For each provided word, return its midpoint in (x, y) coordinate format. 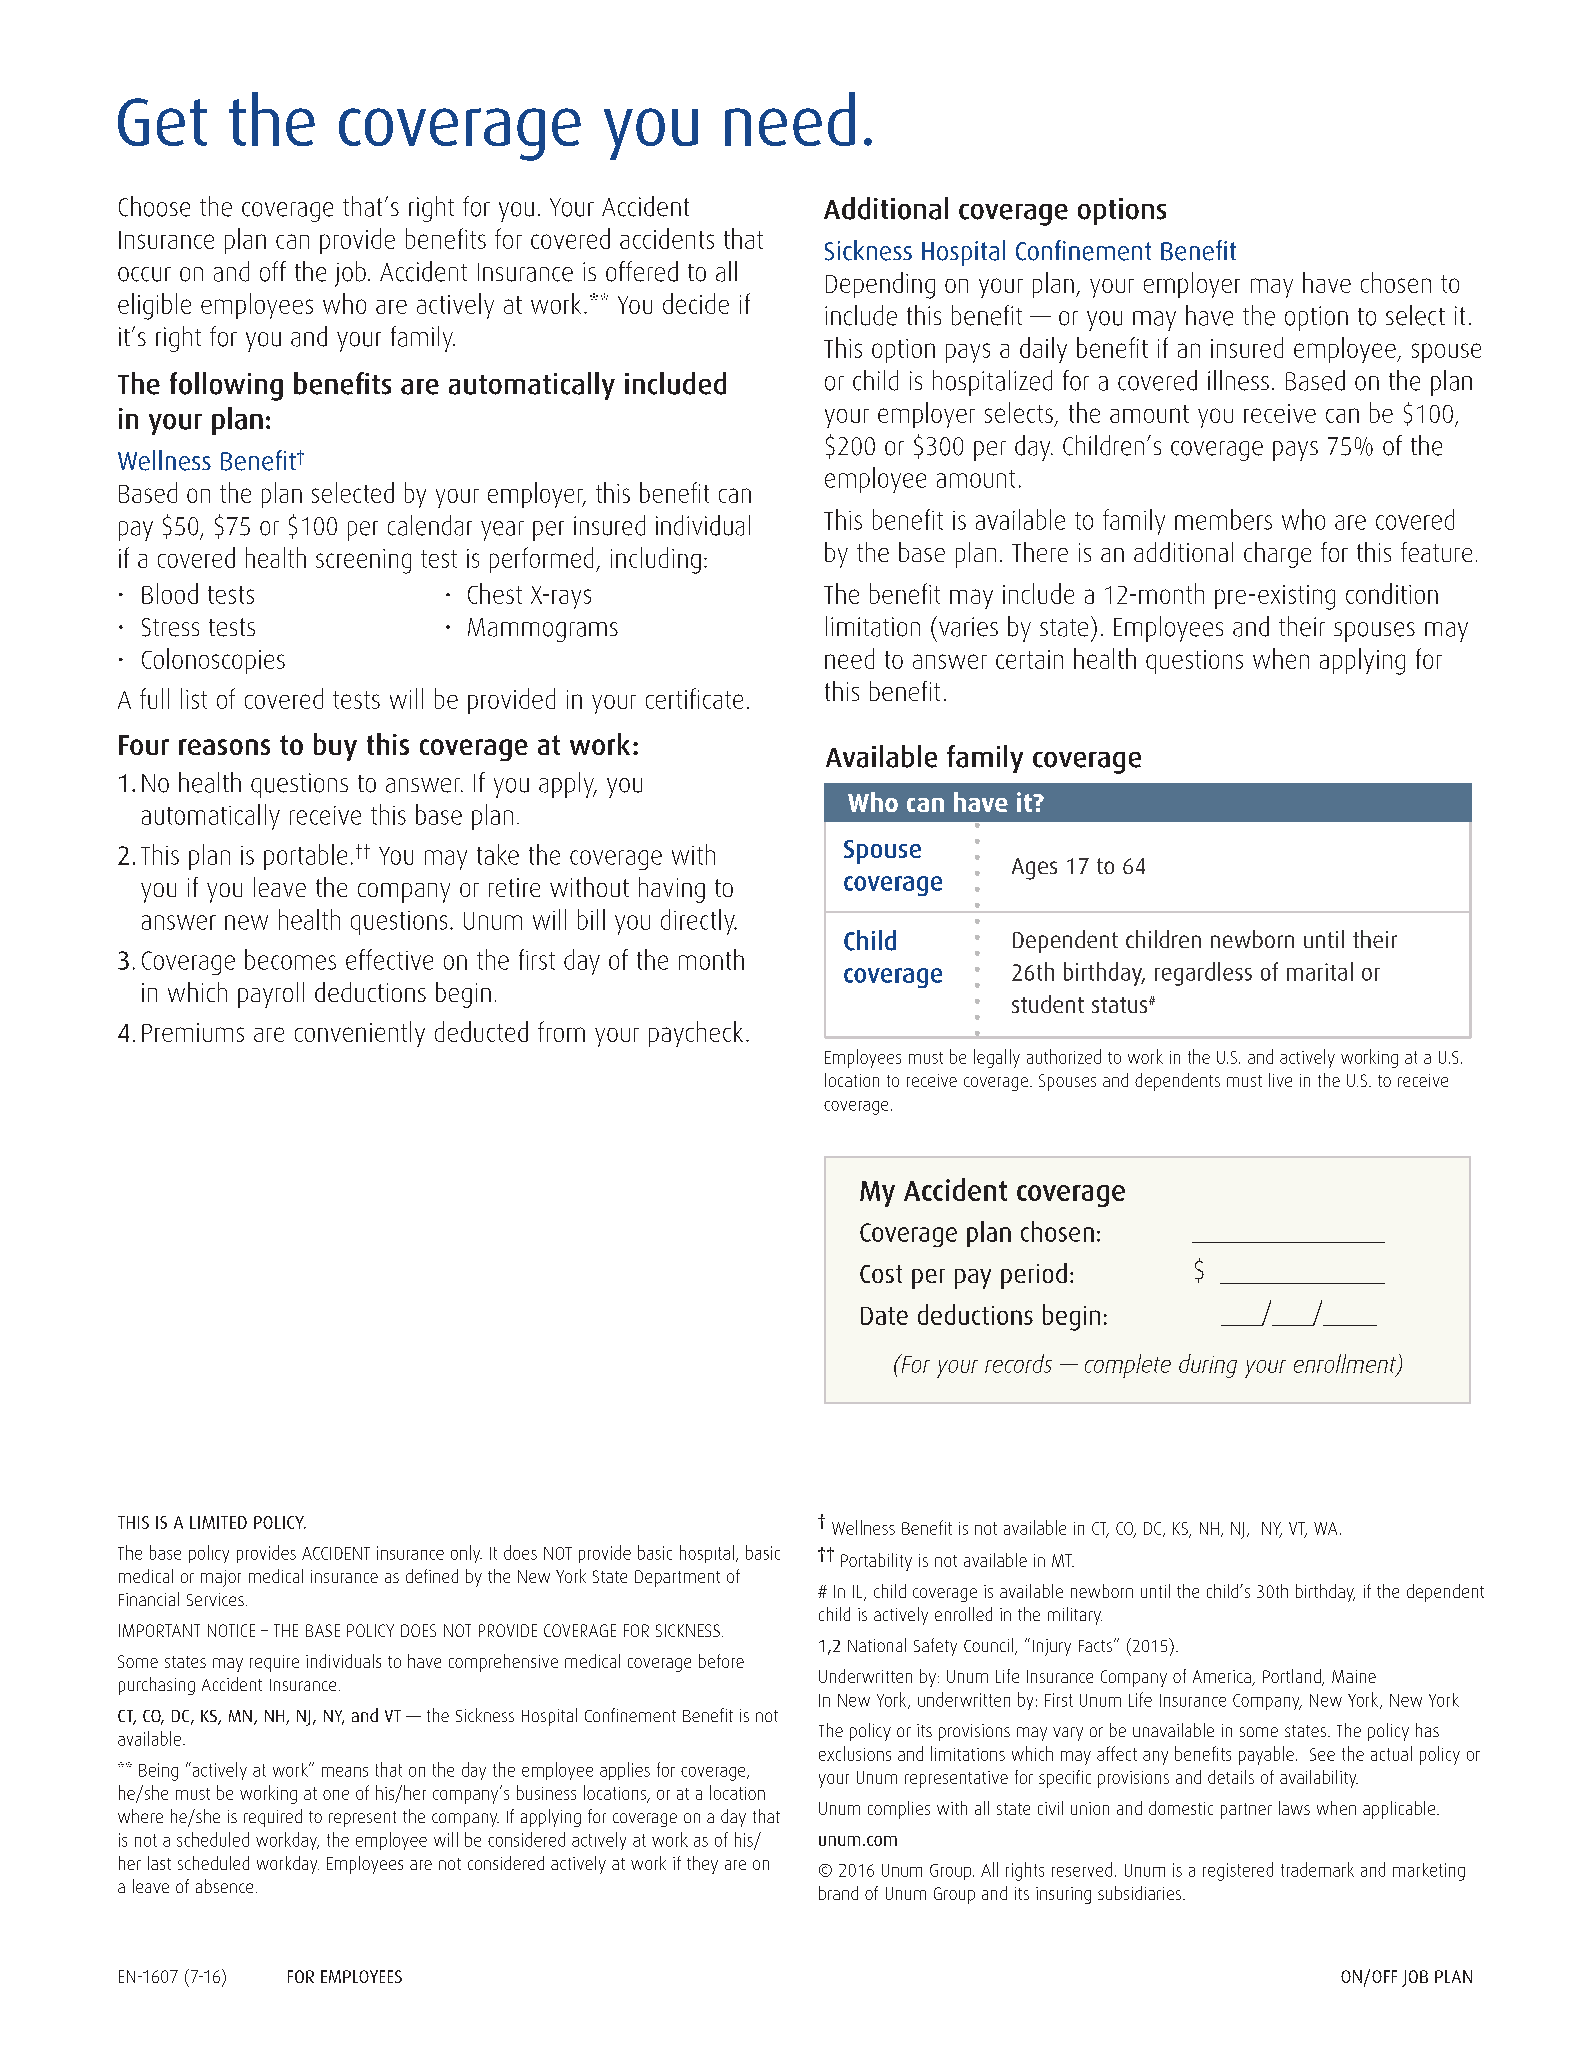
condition (1392, 593)
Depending (880, 285)
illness (1238, 380)
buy (335, 747)
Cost (881, 1274)
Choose (154, 206)
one (336, 1795)
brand (838, 1893)
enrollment (1346, 1364)
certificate (694, 698)
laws (1294, 1808)
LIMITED (218, 1522)
